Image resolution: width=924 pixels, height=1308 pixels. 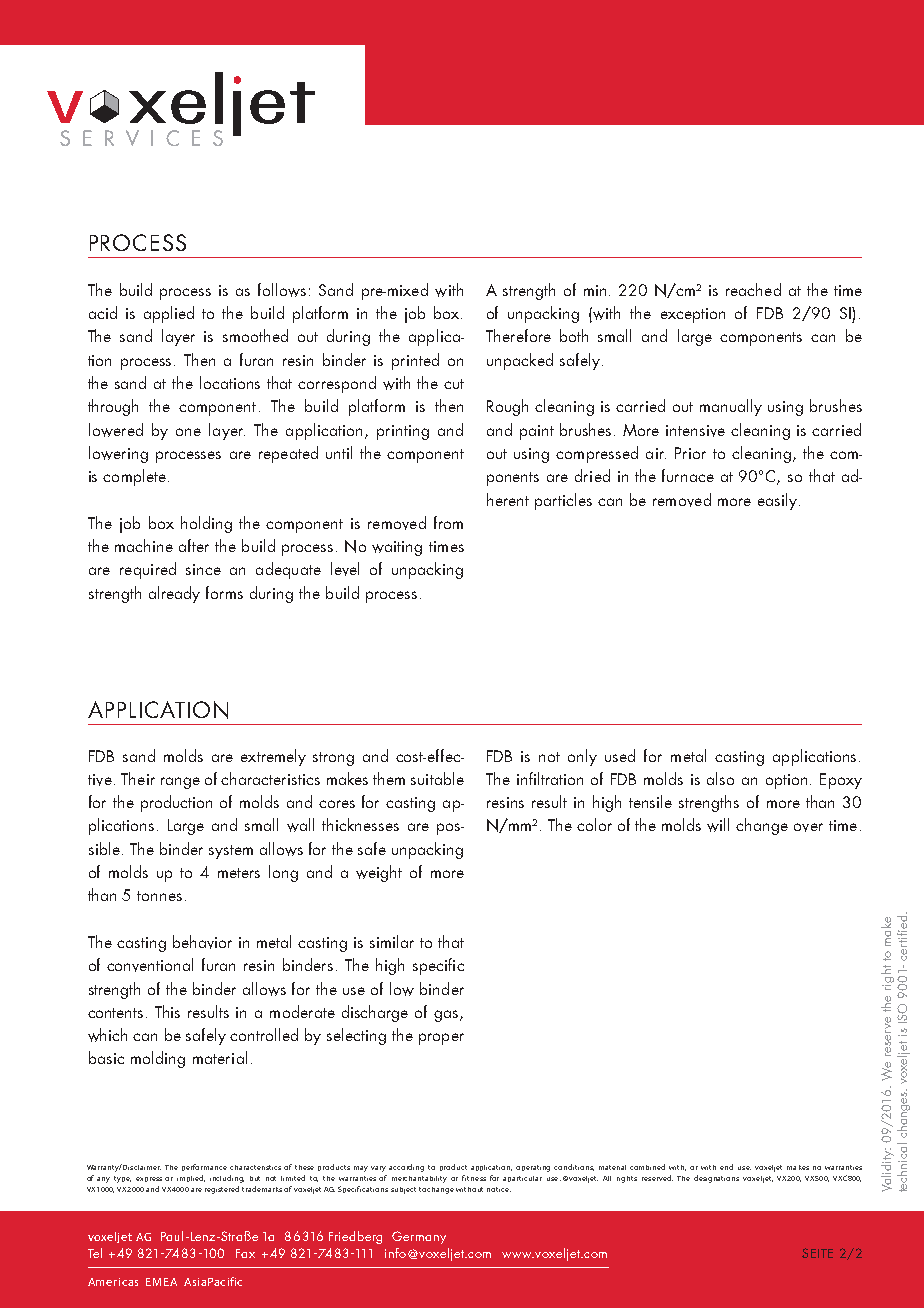 What do you see at coordinates (169, 314) in the screenshot?
I see `applied` at bounding box center [169, 314].
